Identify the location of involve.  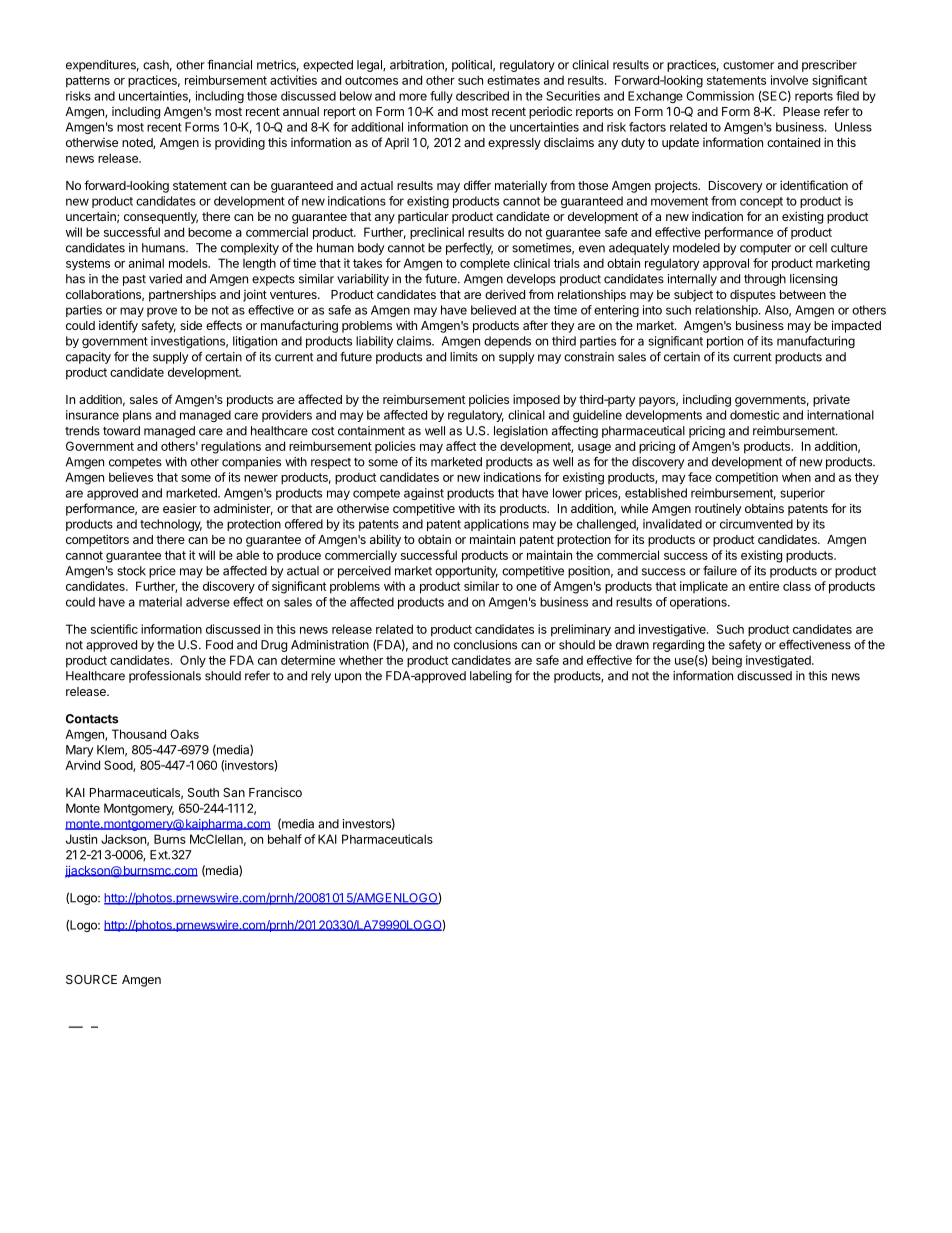
(789, 80).
